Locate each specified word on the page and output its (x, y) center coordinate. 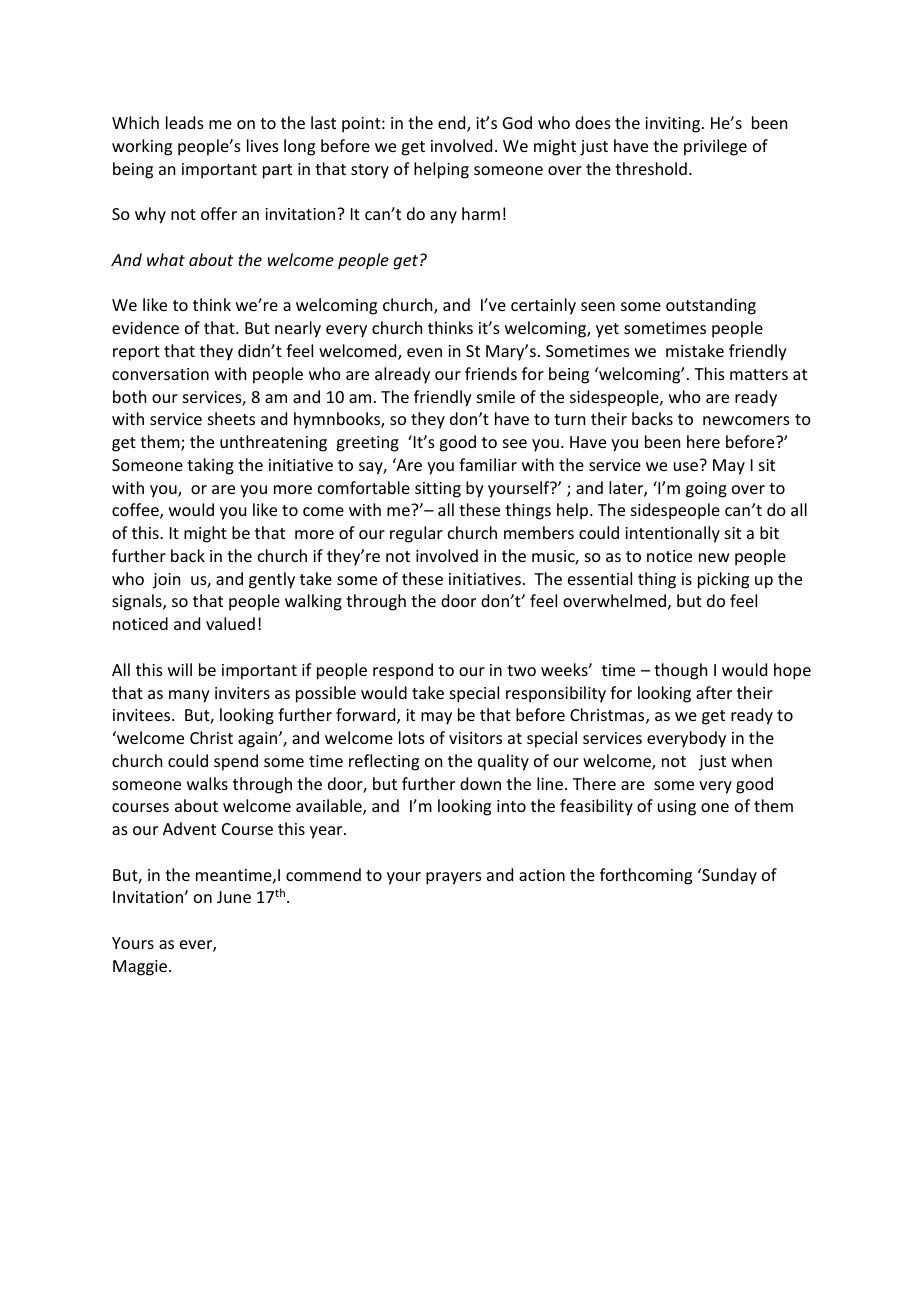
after (714, 692)
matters (759, 374)
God (517, 122)
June (234, 897)
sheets (231, 418)
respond (403, 671)
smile (496, 396)
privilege (715, 147)
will (180, 669)
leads (185, 122)
